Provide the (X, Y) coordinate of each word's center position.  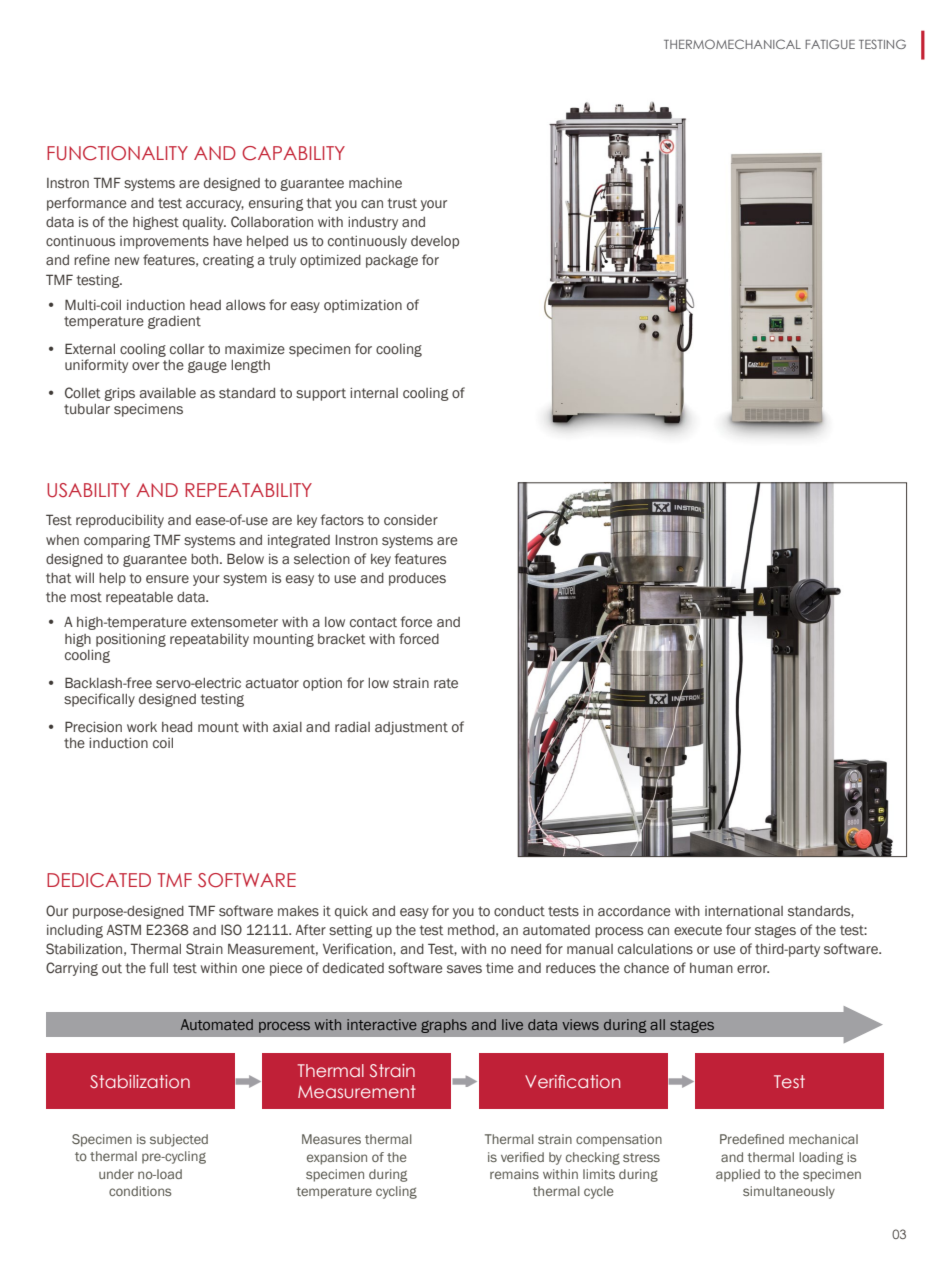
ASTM (124, 929)
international (744, 911)
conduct (519, 911)
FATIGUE (830, 44)
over (146, 366)
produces (417, 579)
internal (374, 393)
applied (738, 1175)
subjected (179, 1140)
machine (375, 183)
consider (411, 520)
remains (514, 1174)
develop (435, 242)
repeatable (139, 598)
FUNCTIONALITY (117, 153)
